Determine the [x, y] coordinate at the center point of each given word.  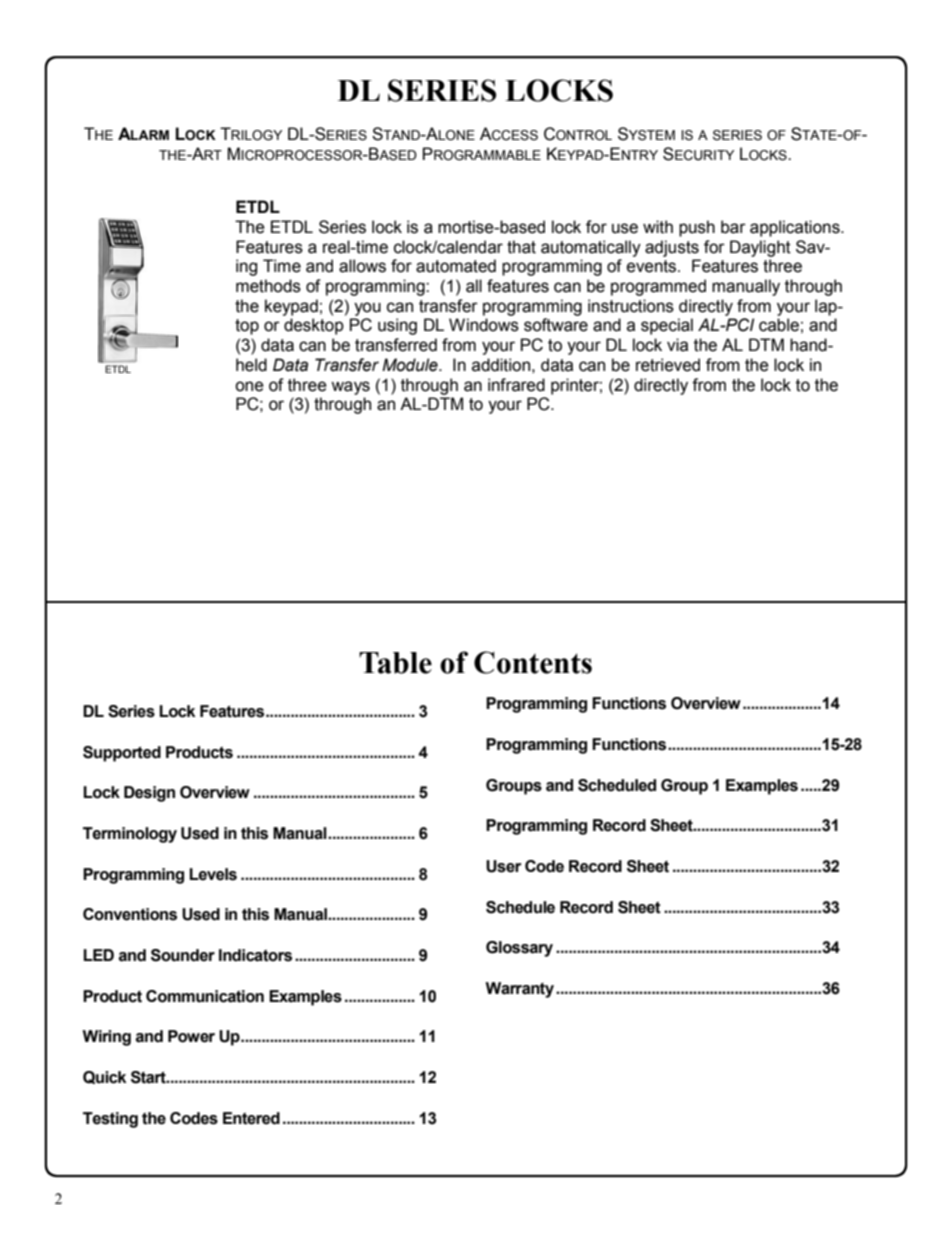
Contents [533, 662]
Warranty [519, 990]
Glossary [519, 949]
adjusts [672, 248]
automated [456, 266]
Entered [251, 1118]
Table [395, 663]
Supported [122, 754]
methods [268, 286]
